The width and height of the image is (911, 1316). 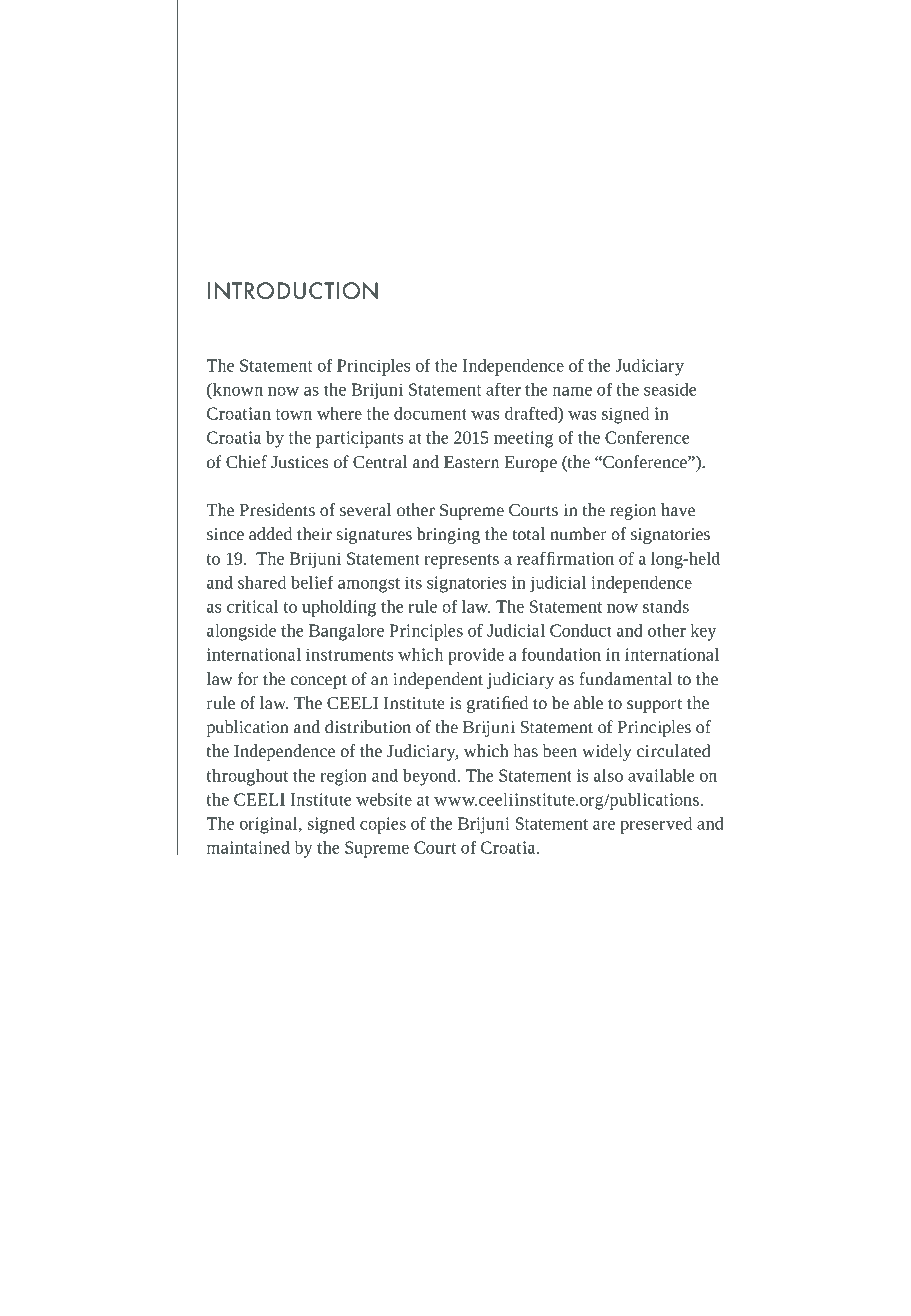 I want to click on represents, so click(x=461, y=561).
